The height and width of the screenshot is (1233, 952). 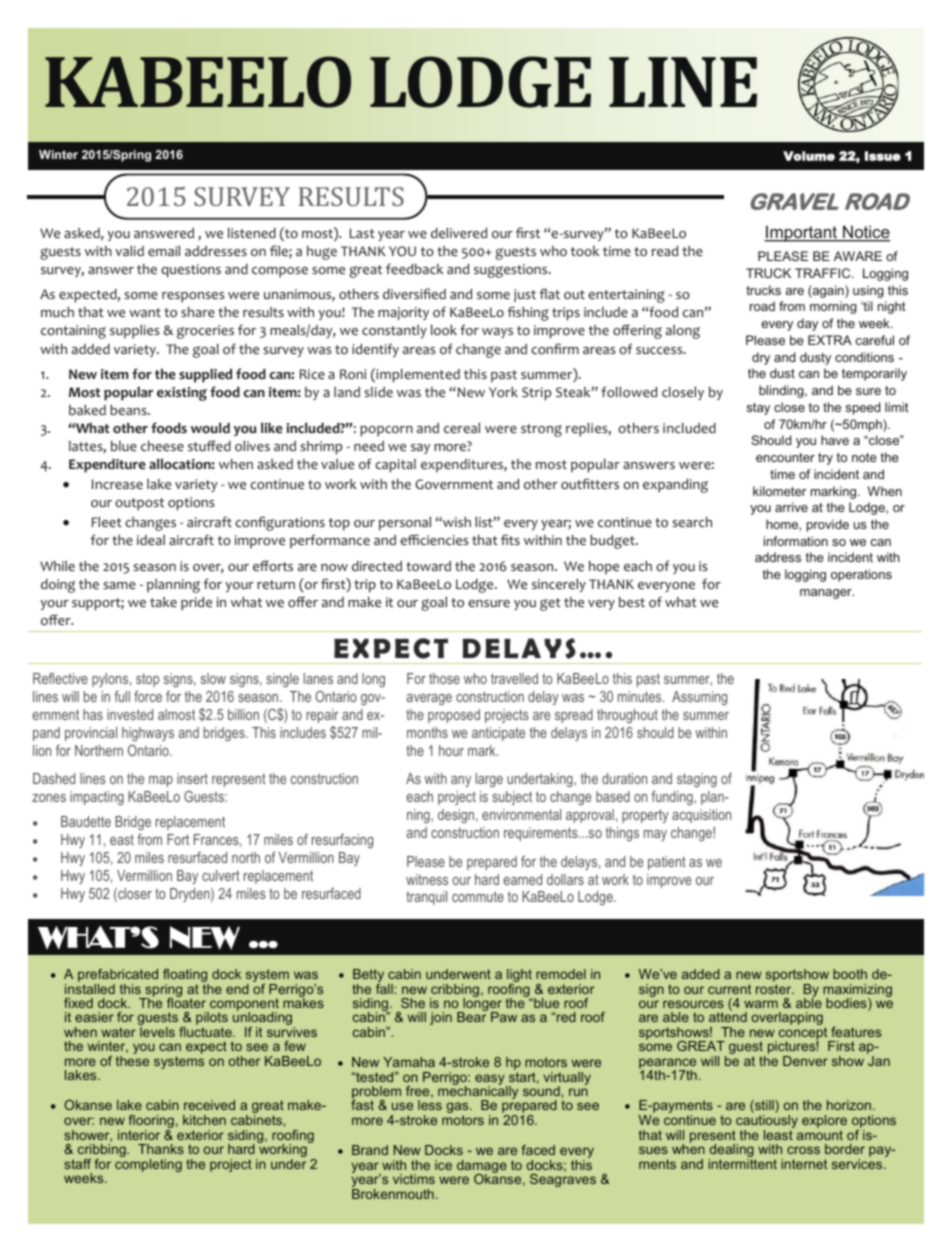 I want to click on delivered, so click(x=459, y=233).
